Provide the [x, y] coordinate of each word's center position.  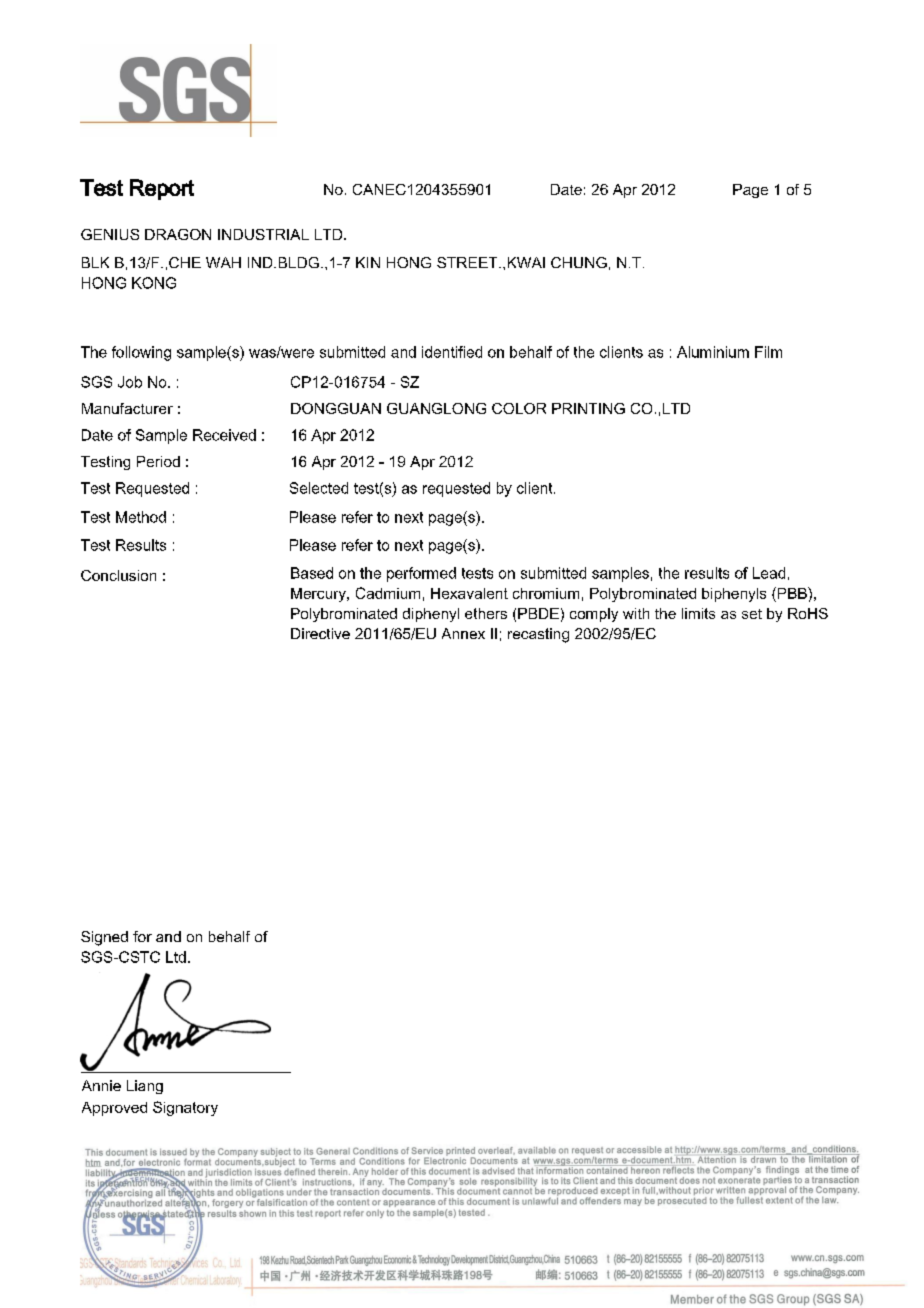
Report [162, 189]
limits [698, 613]
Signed [104, 938]
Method [141, 517]
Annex [463, 633]
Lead [769, 573]
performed [421, 574]
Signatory [185, 1108]
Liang [145, 1087]
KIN [368, 262]
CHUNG [579, 262]
